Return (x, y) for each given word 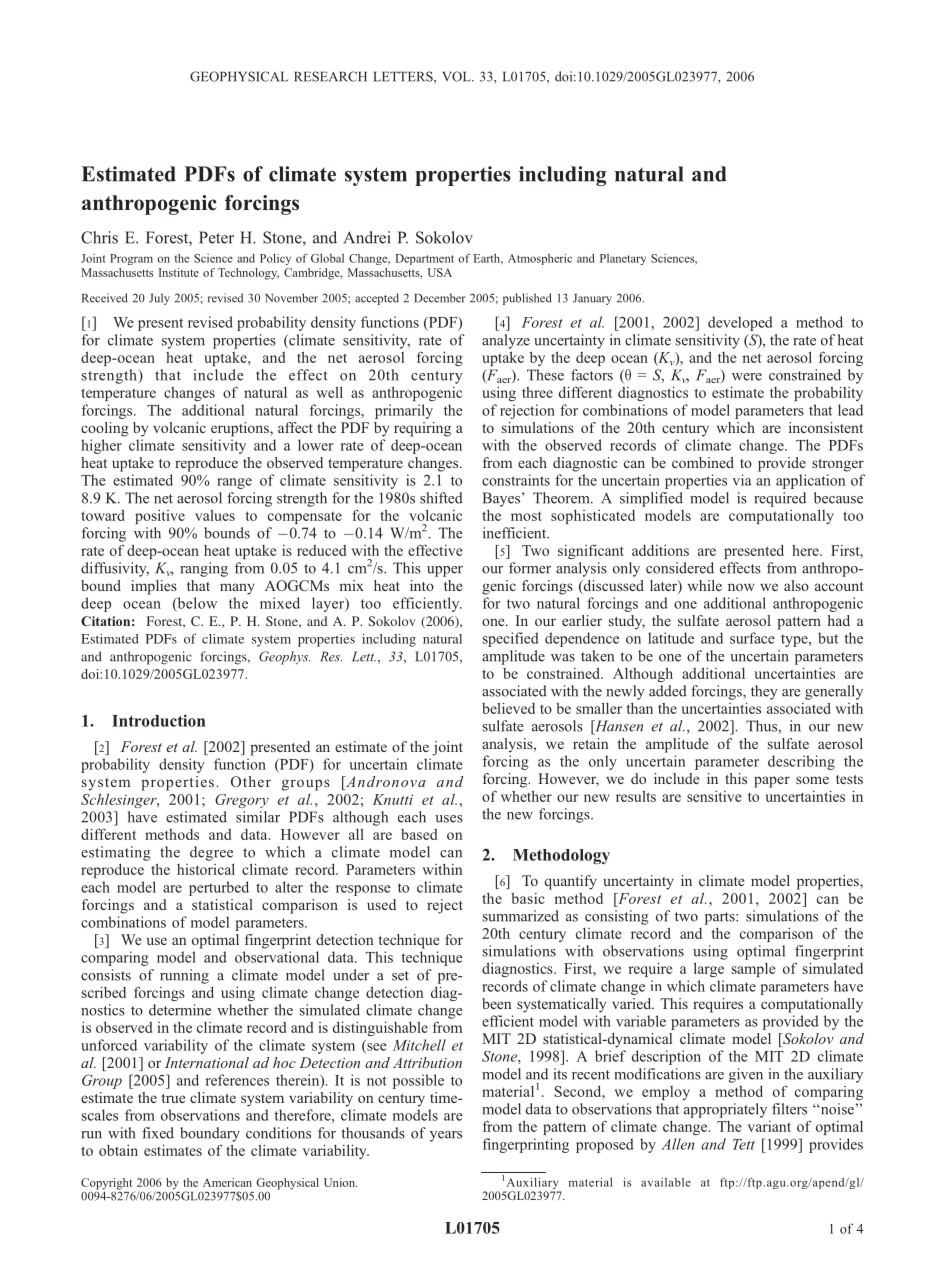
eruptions (241, 429)
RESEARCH (330, 76)
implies (154, 587)
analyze (506, 341)
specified (511, 639)
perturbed (219, 888)
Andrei (367, 237)
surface (752, 638)
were (747, 377)
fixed (158, 1133)
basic (528, 898)
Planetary (623, 259)
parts (721, 918)
